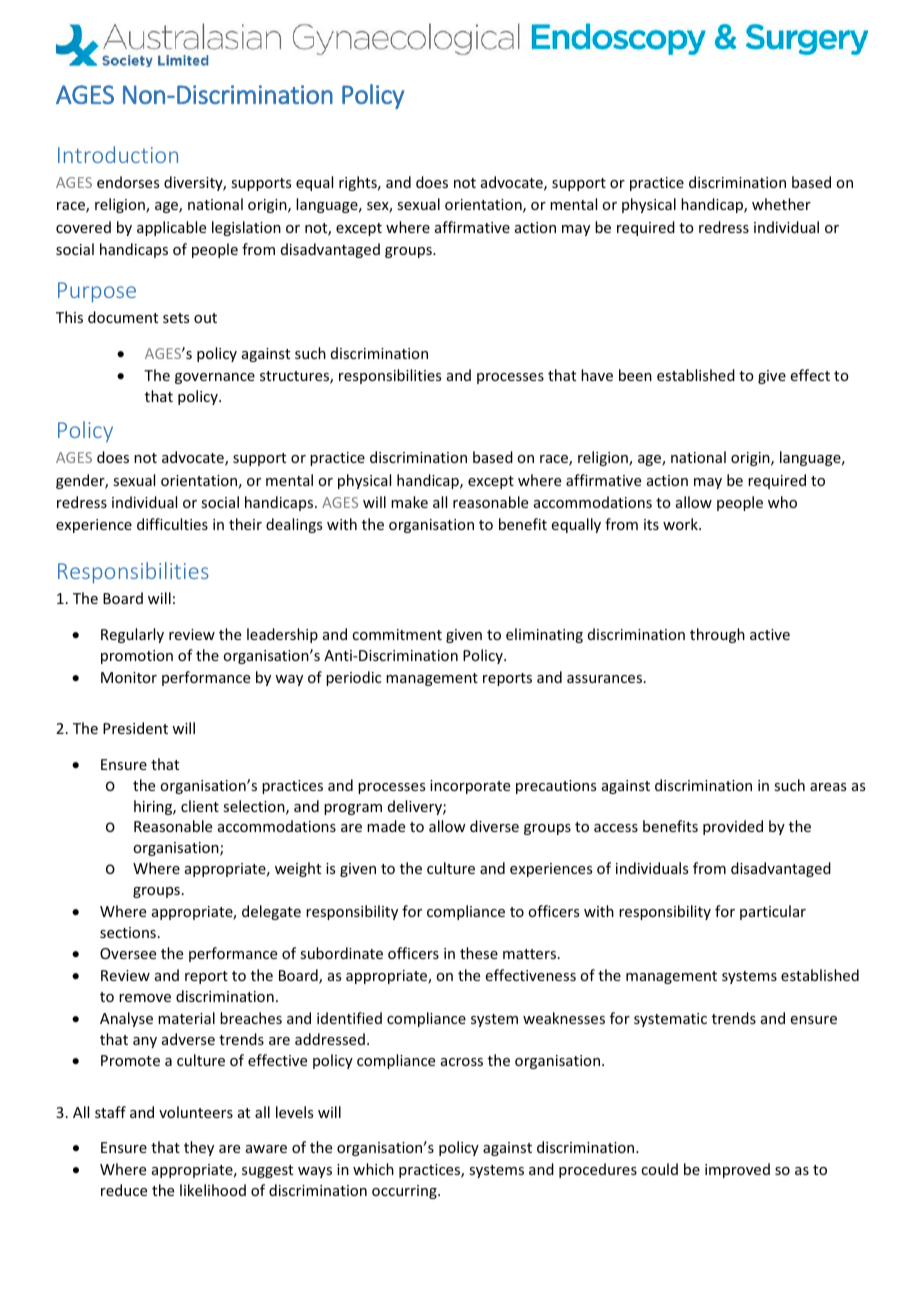  Describe the element at coordinates (246, 228) in the page. I see `legislation` at that location.
